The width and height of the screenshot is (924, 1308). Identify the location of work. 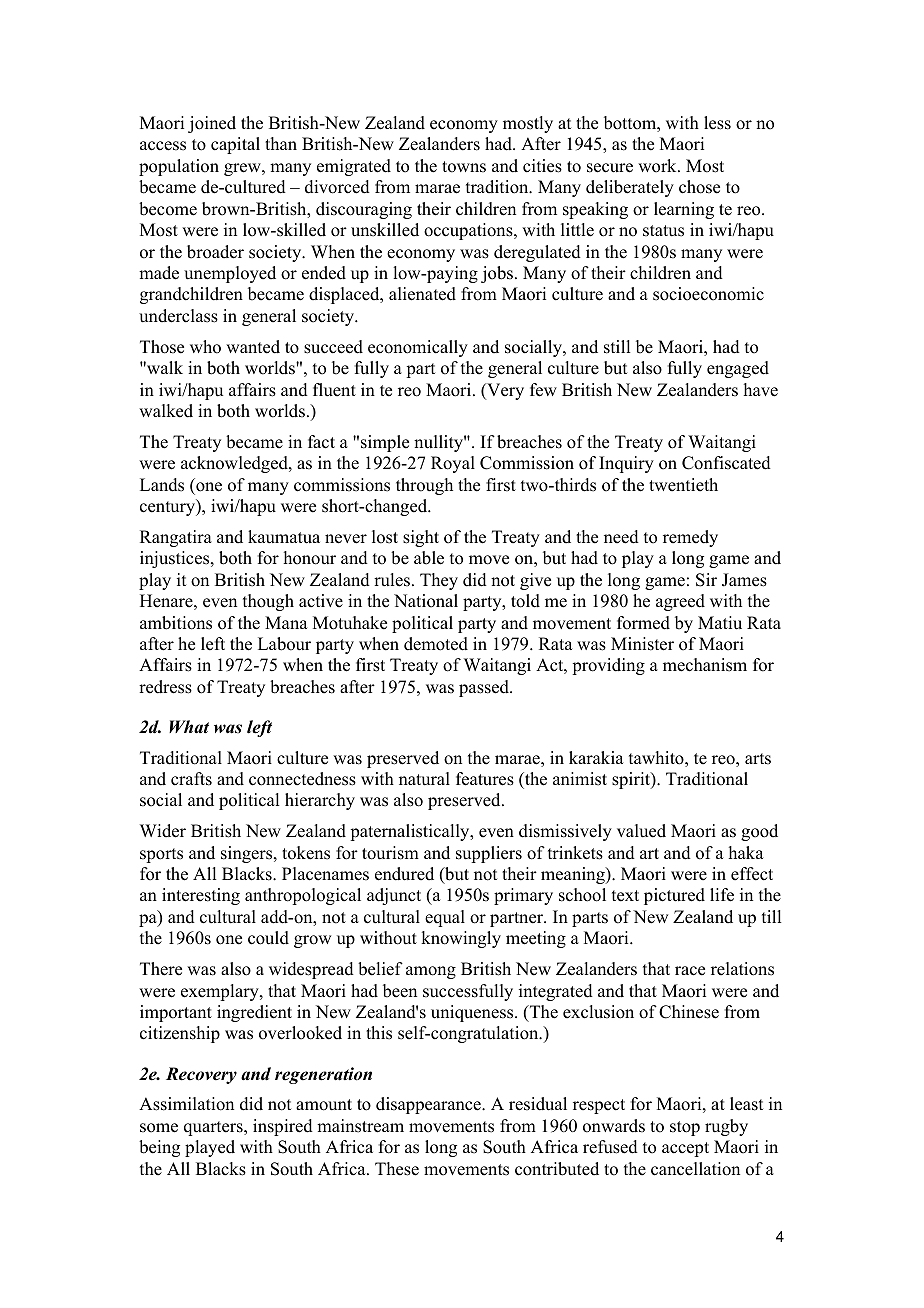
(658, 166).
